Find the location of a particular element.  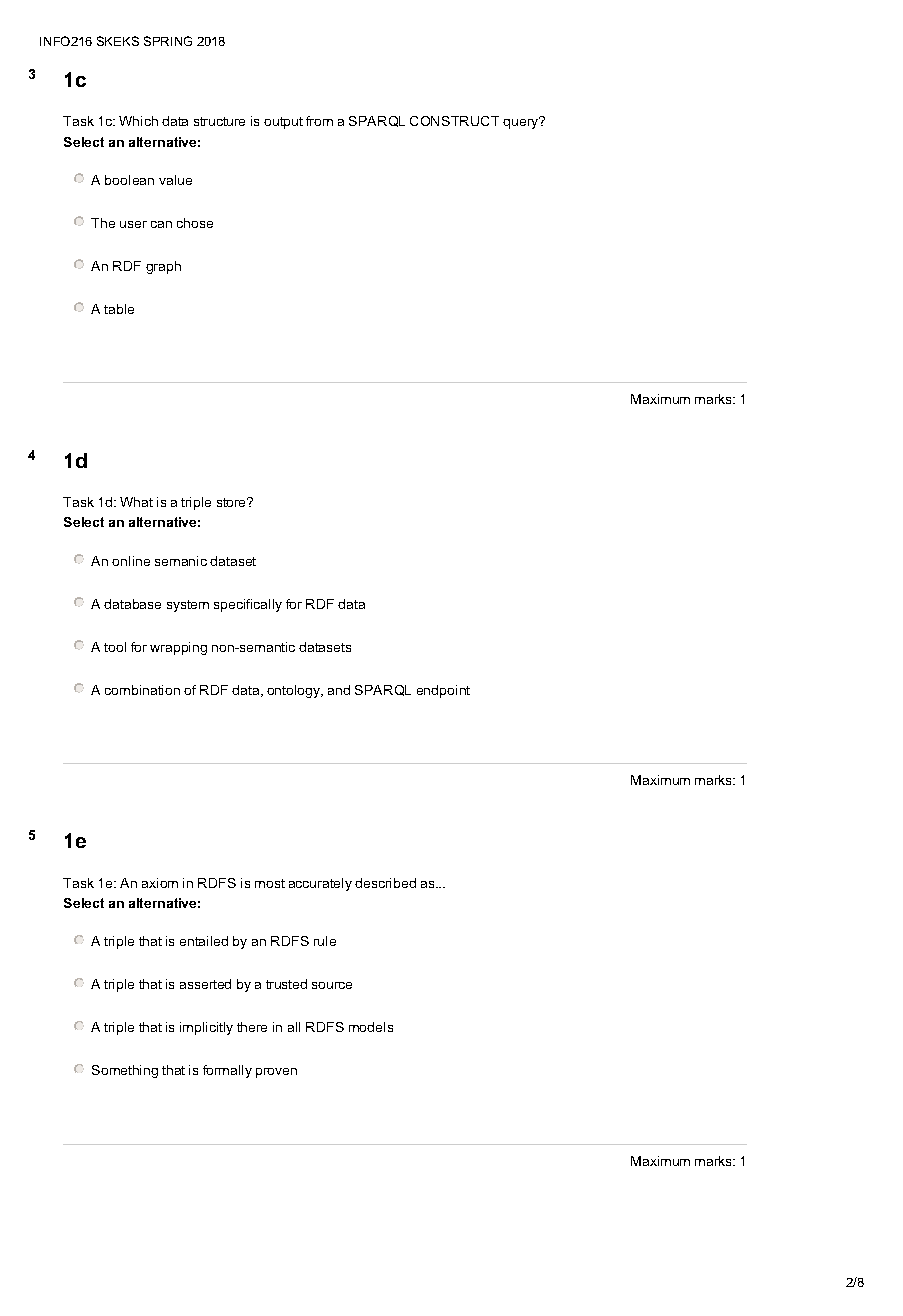

endpoint is located at coordinates (443, 691).
